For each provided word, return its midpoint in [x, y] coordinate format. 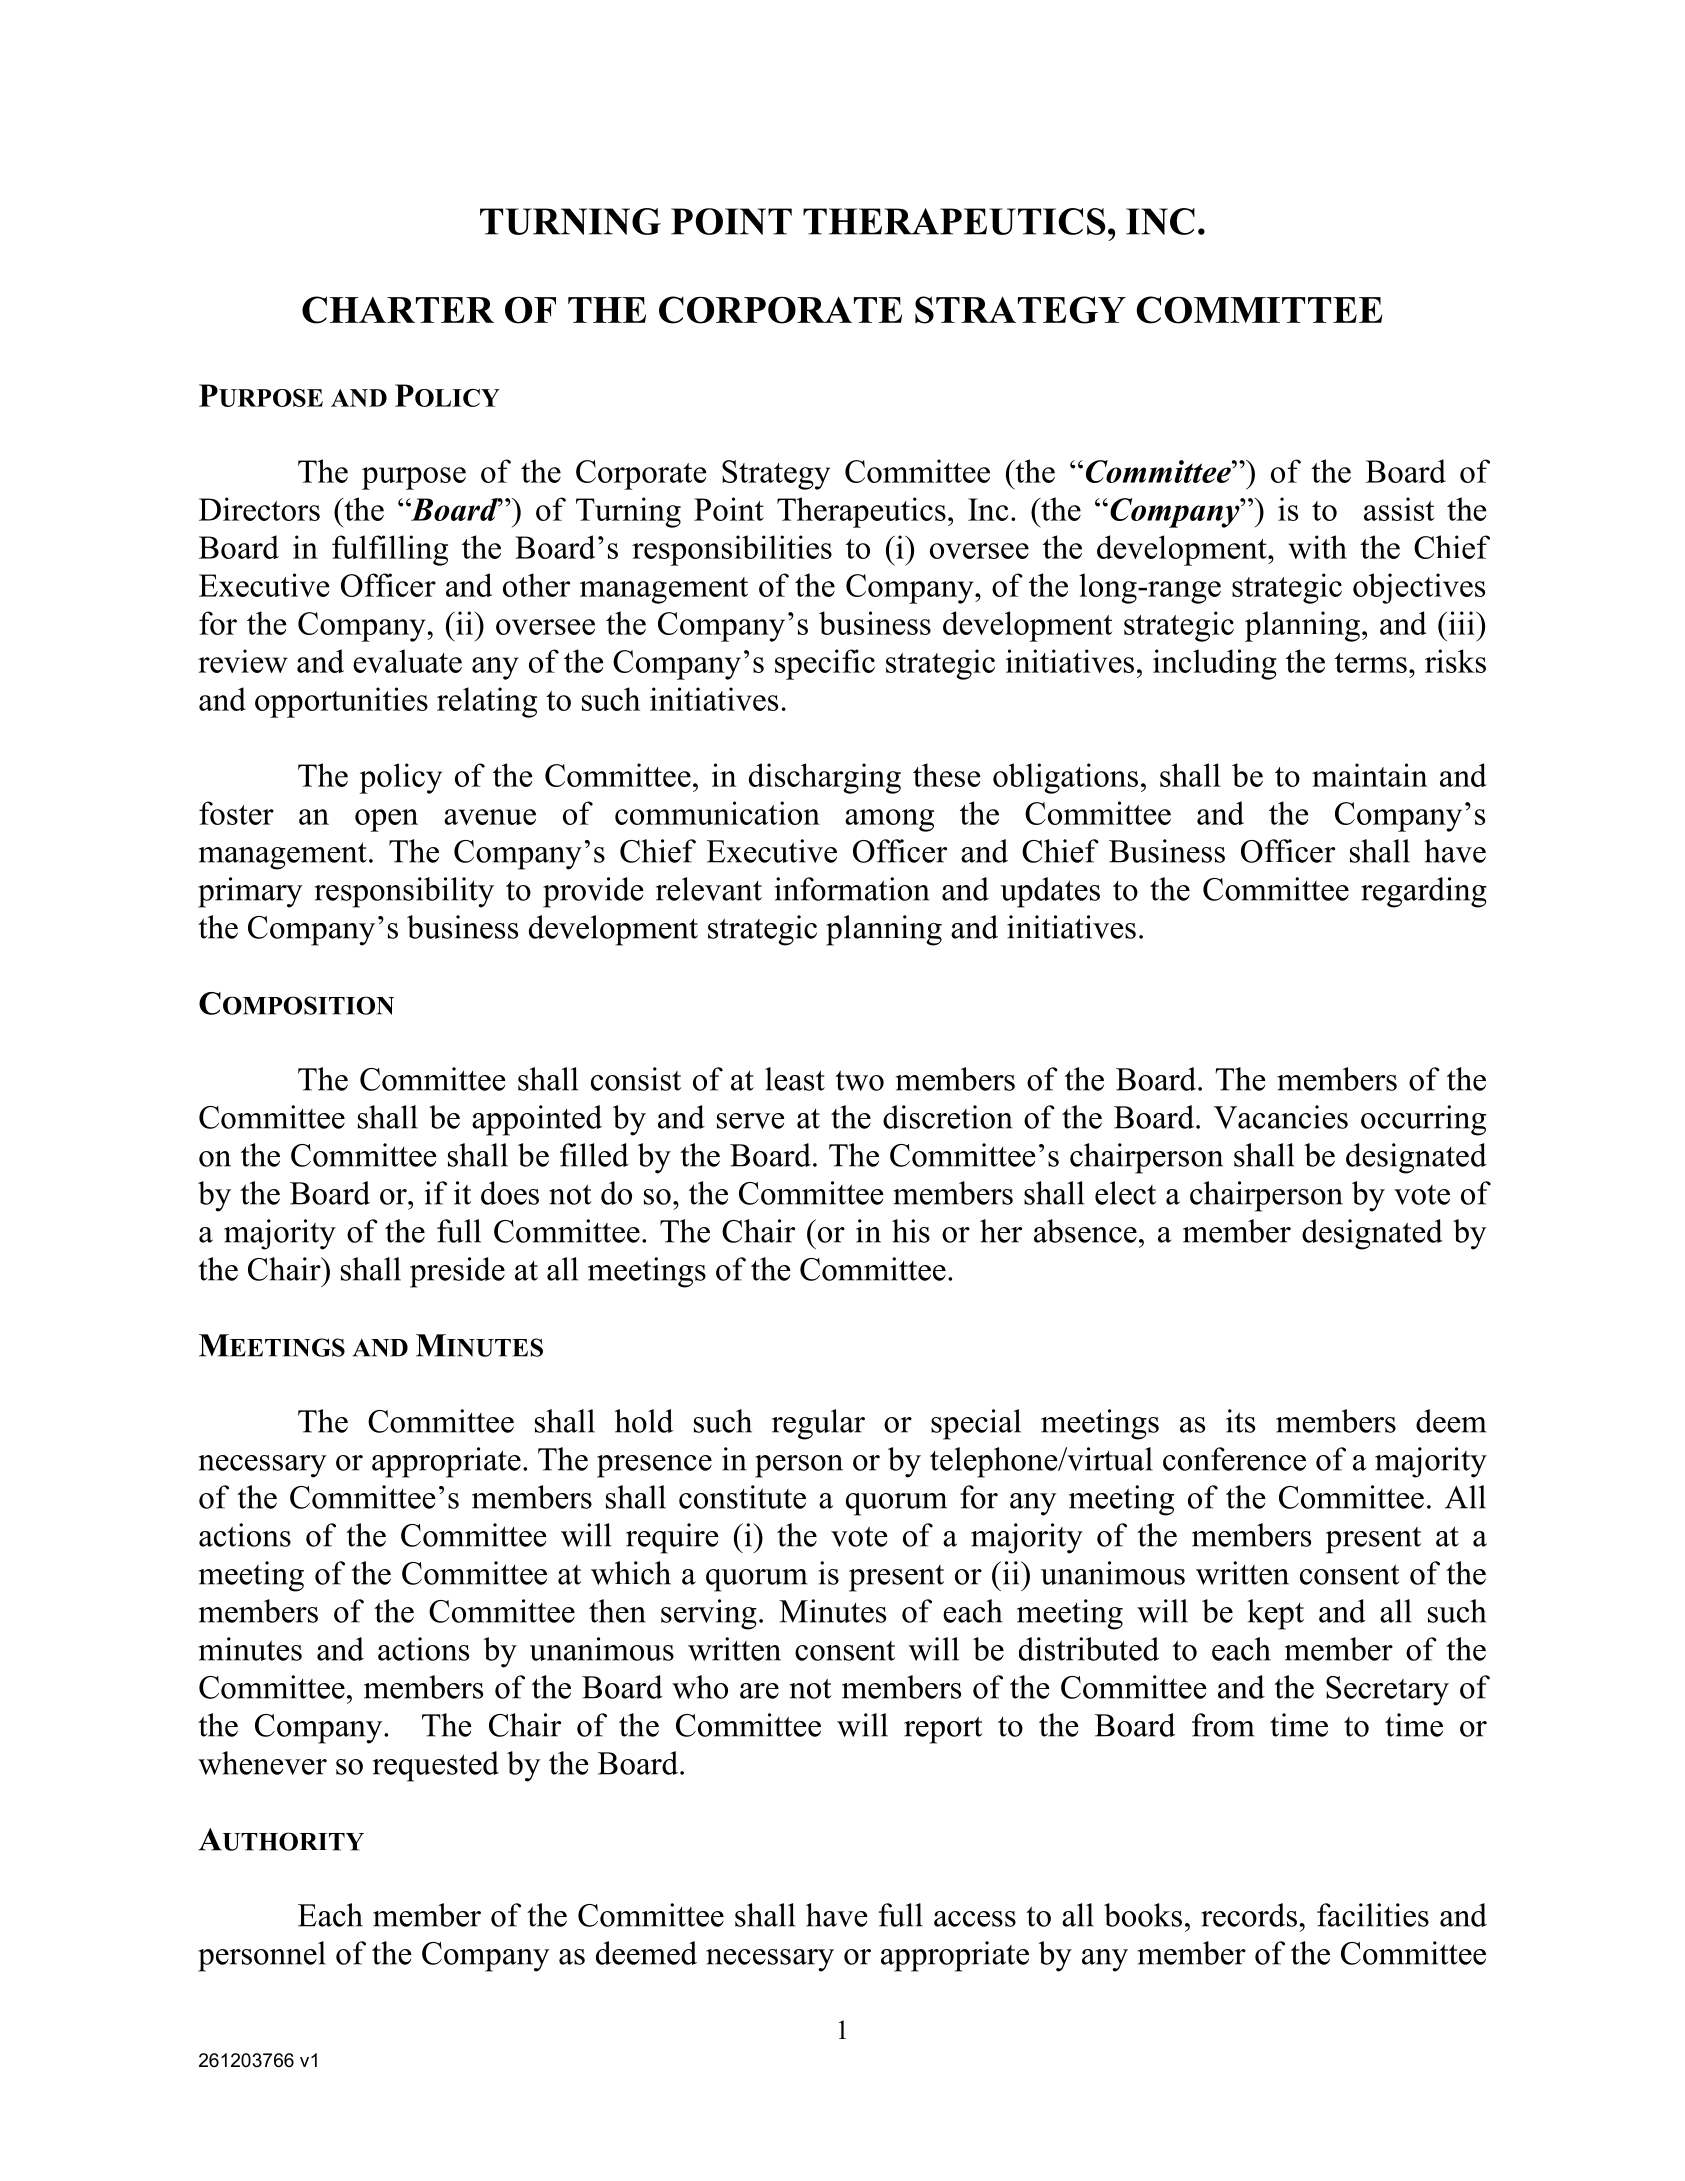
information [852, 889]
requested [436, 1766]
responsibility [404, 892]
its [1240, 1421]
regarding [1424, 892]
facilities [1373, 1915]
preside [457, 1272]
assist [1399, 509]
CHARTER [398, 310]
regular [818, 1424]
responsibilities [732, 550]
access [975, 1919]
